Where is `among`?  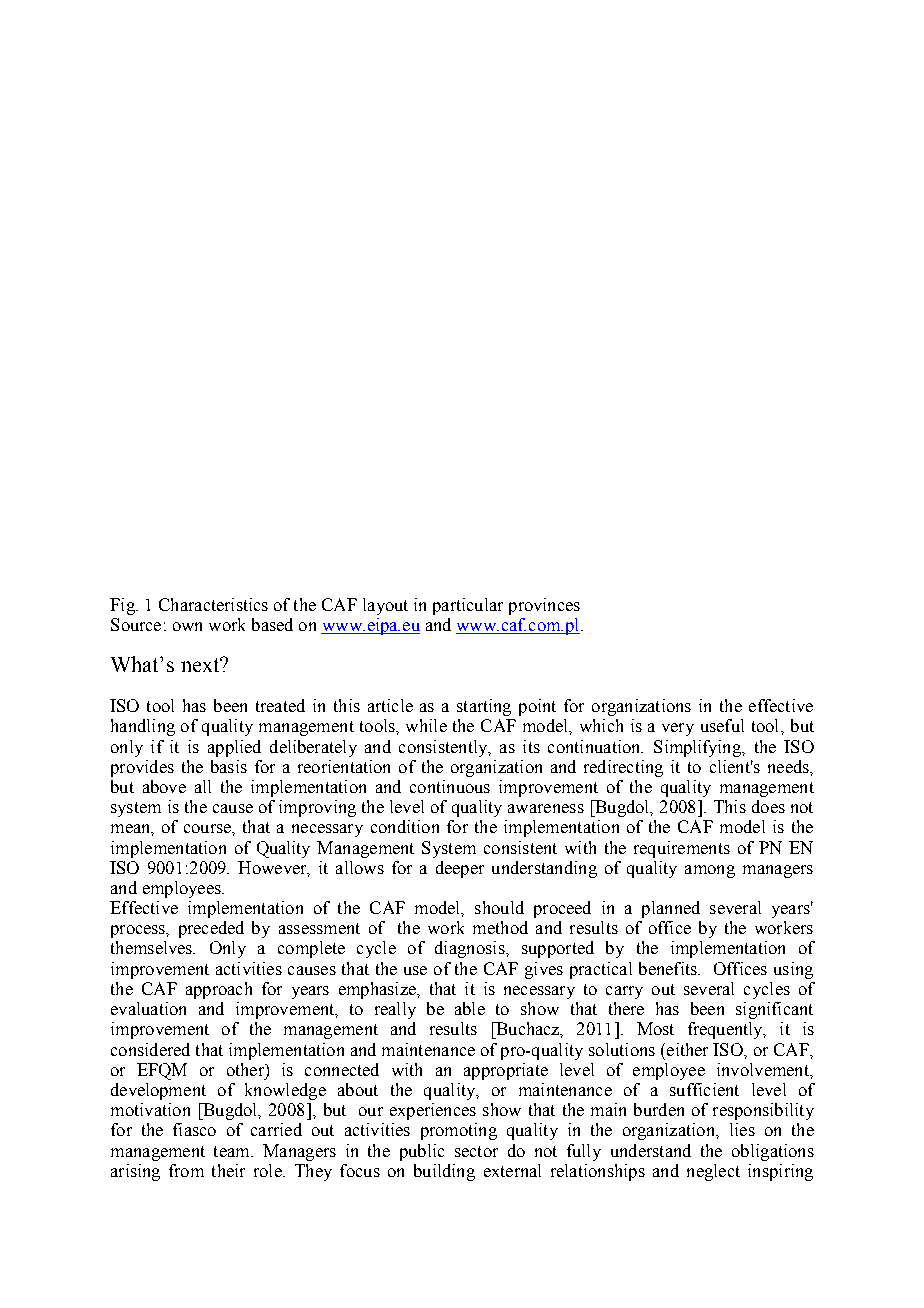 among is located at coordinates (710, 871).
